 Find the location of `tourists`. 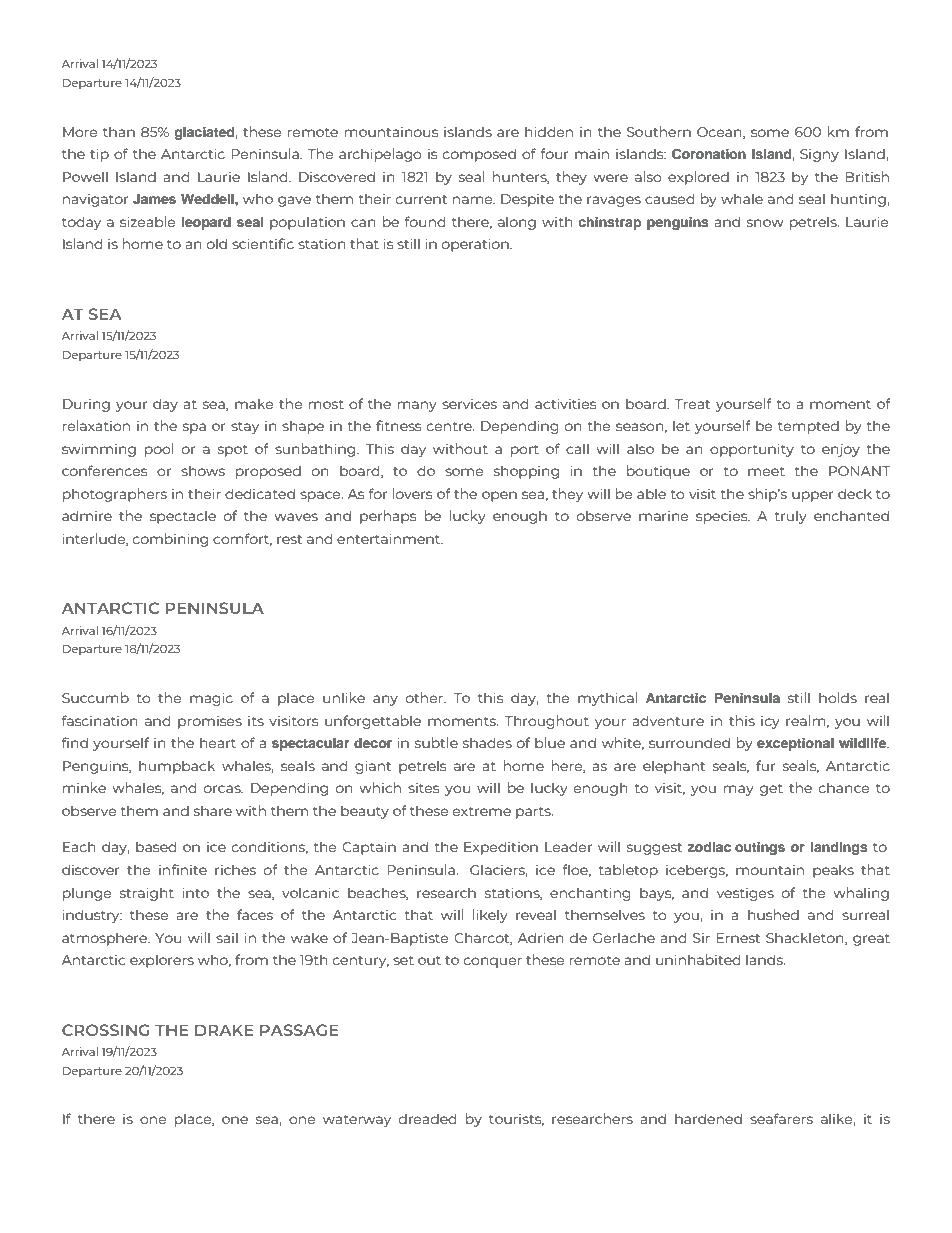

tourists is located at coordinates (516, 1119).
